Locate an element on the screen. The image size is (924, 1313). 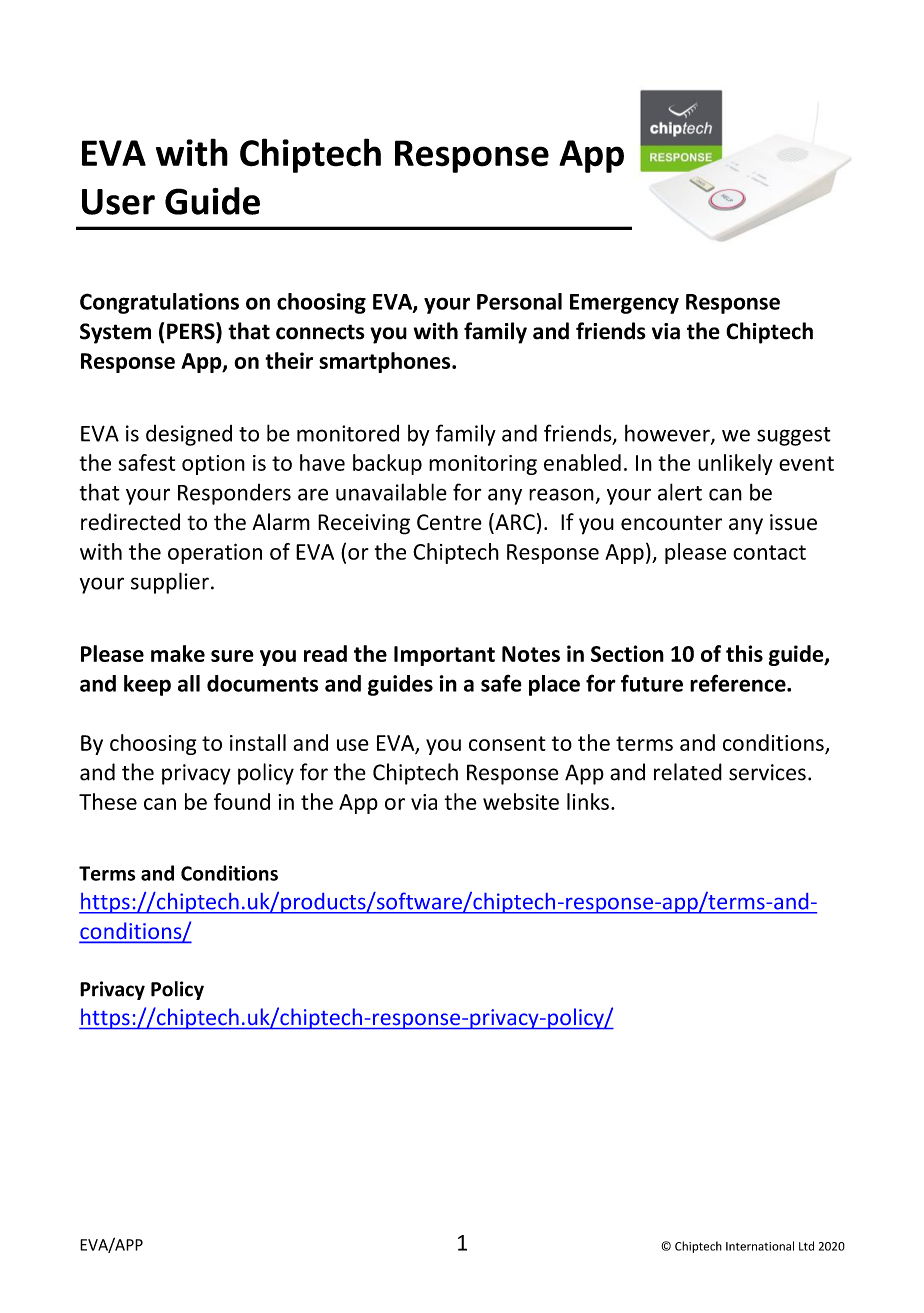
found is located at coordinates (242, 801).
